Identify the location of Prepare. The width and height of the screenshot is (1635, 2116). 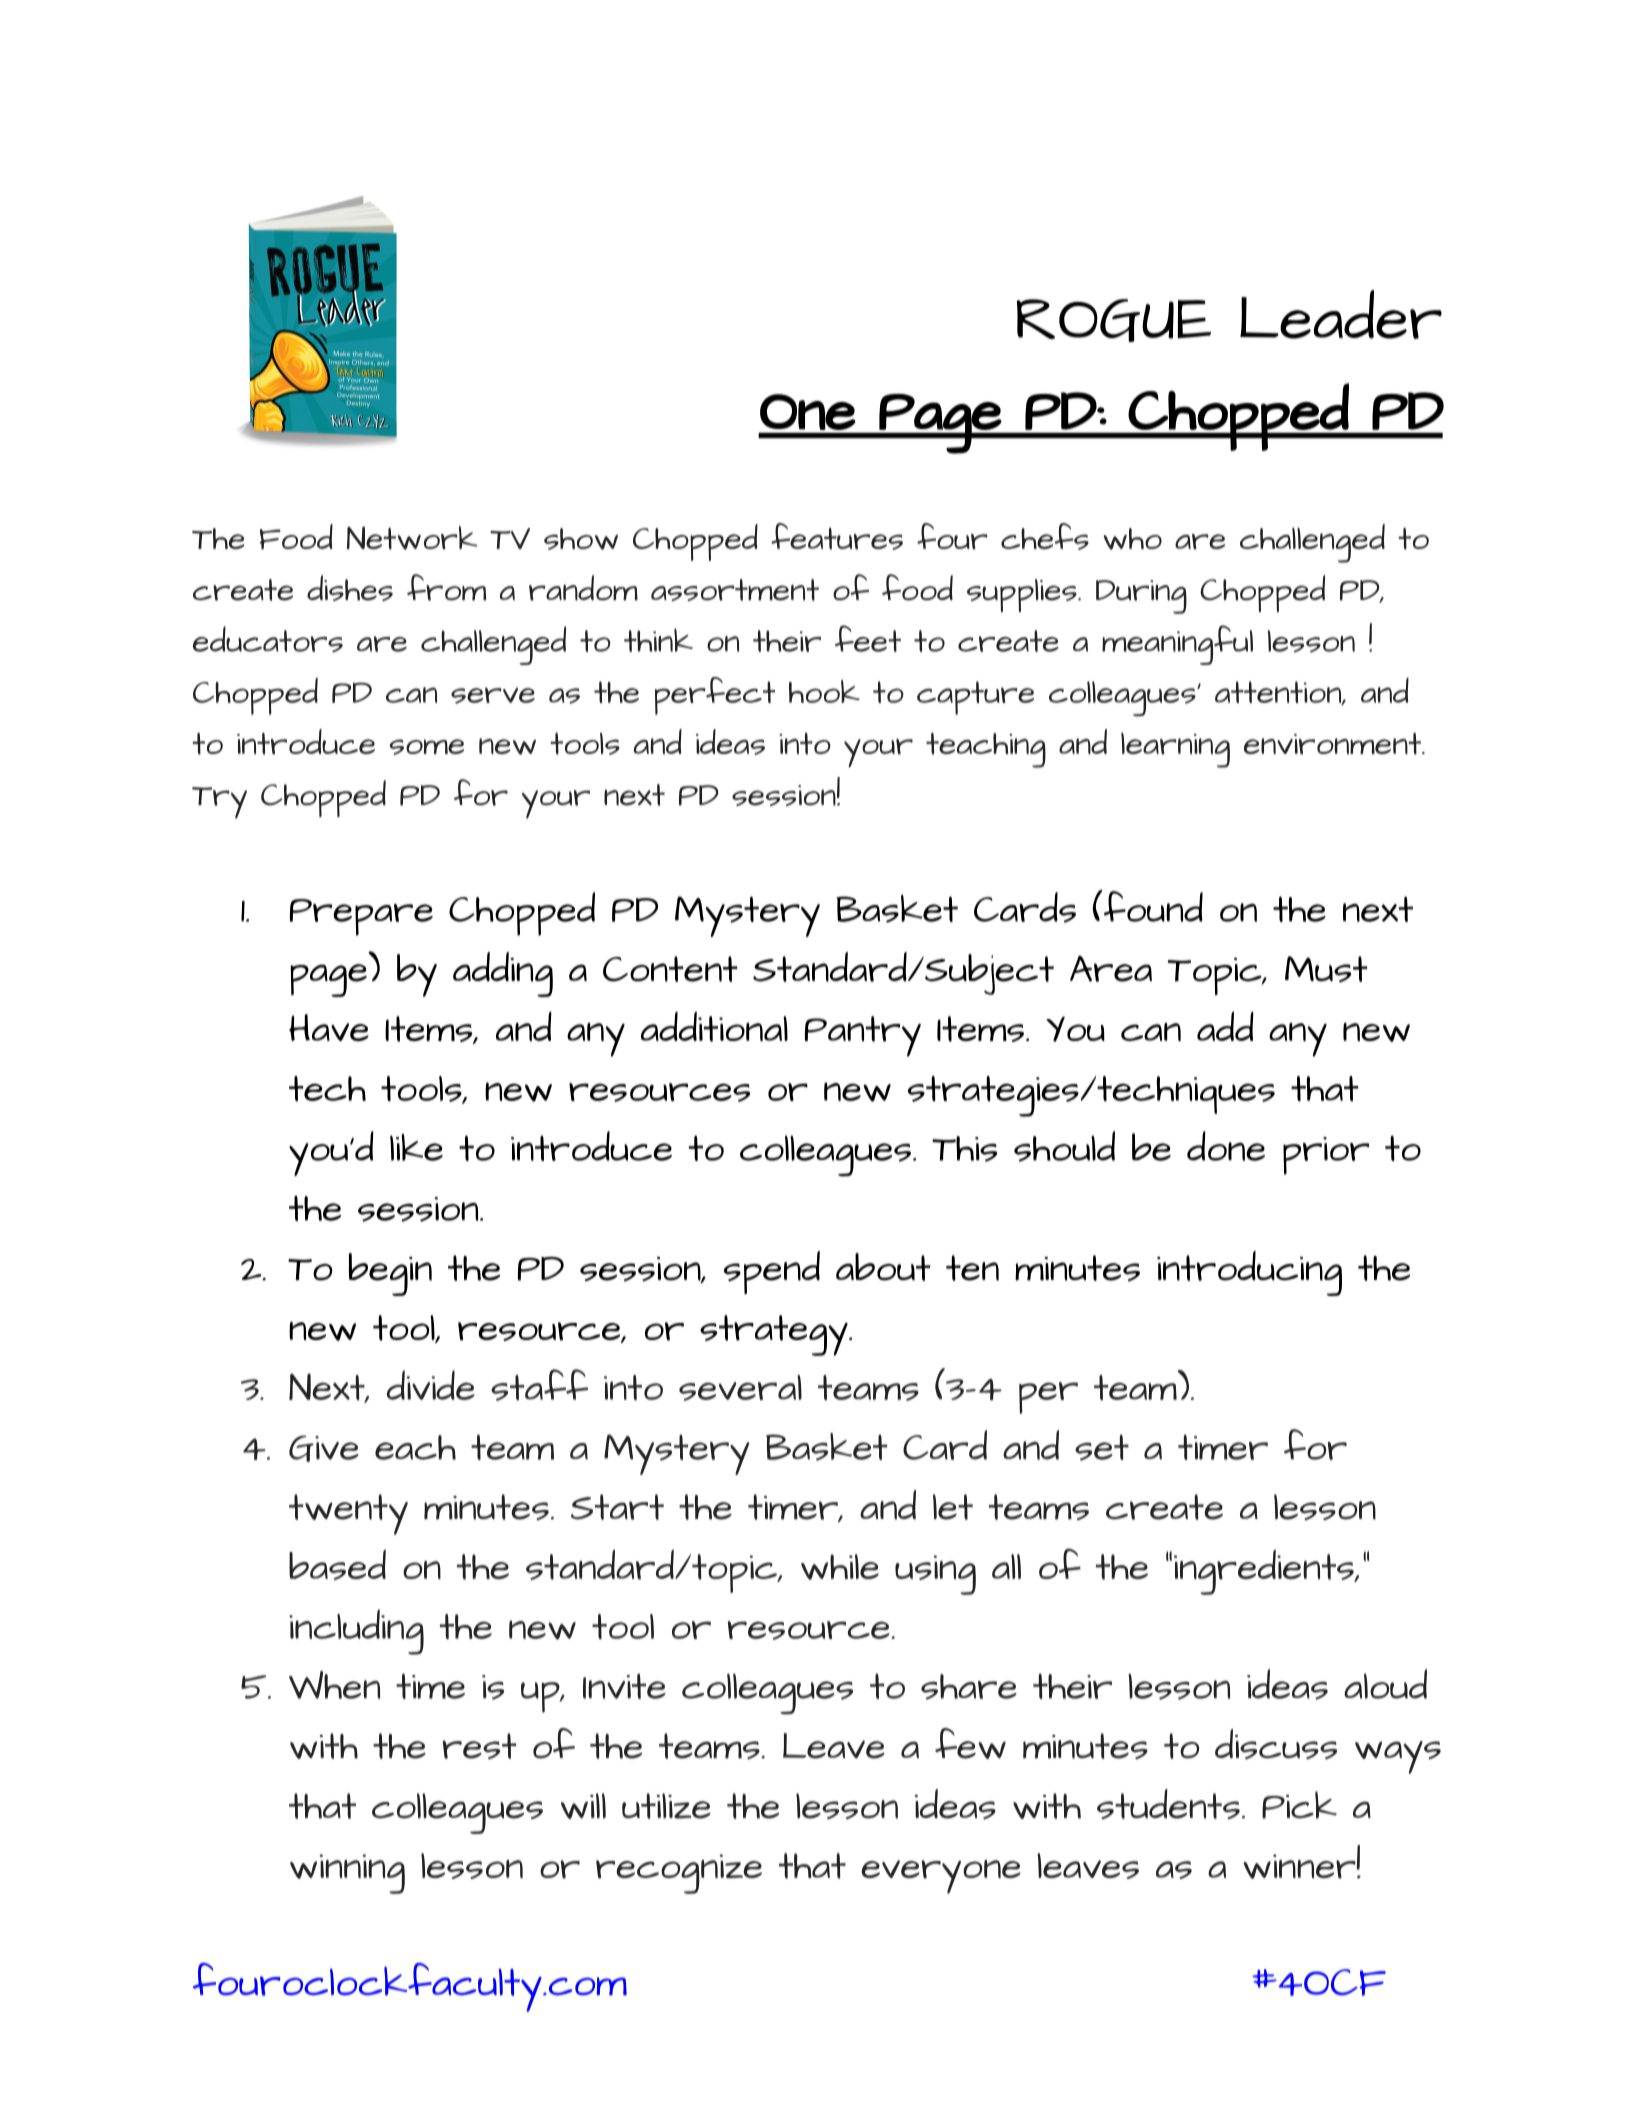
(361, 917).
